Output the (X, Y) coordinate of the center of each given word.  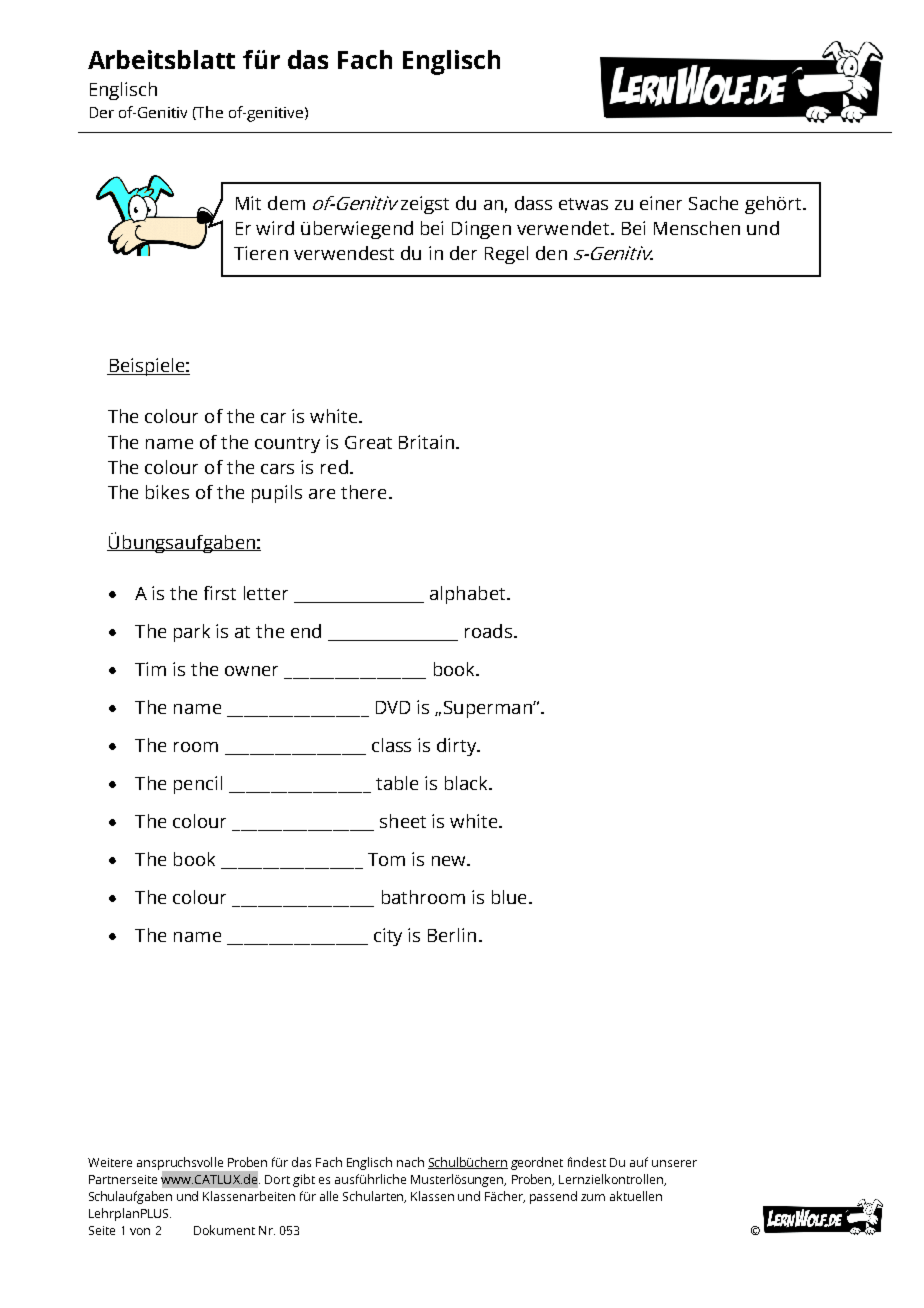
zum (593, 1197)
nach (410, 1162)
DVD (393, 707)
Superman (489, 709)
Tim (150, 669)
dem (286, 203)
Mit (248, 203)
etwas (583, 204)
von (140, 1231)
